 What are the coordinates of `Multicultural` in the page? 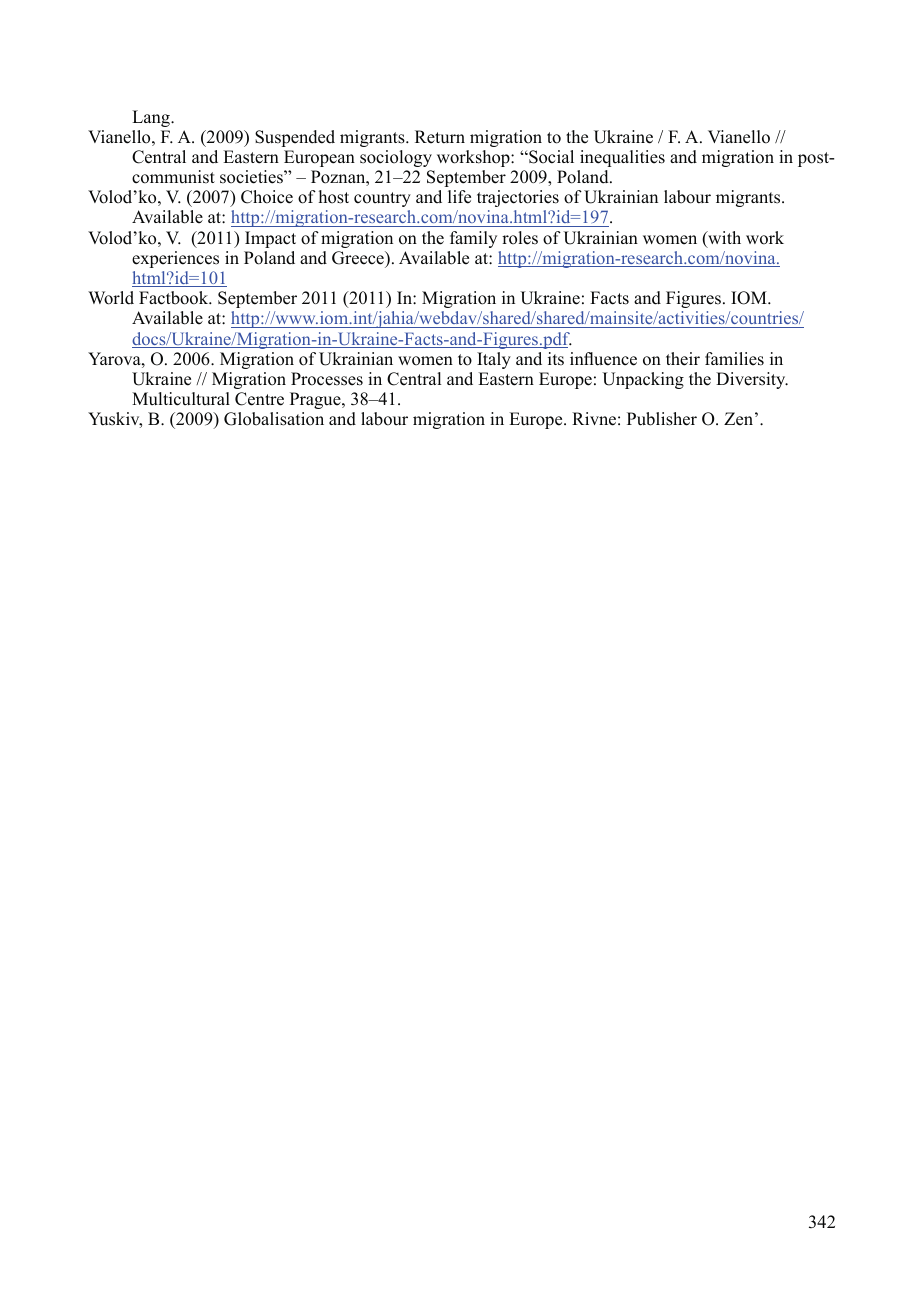 It's located at (181, 399).
